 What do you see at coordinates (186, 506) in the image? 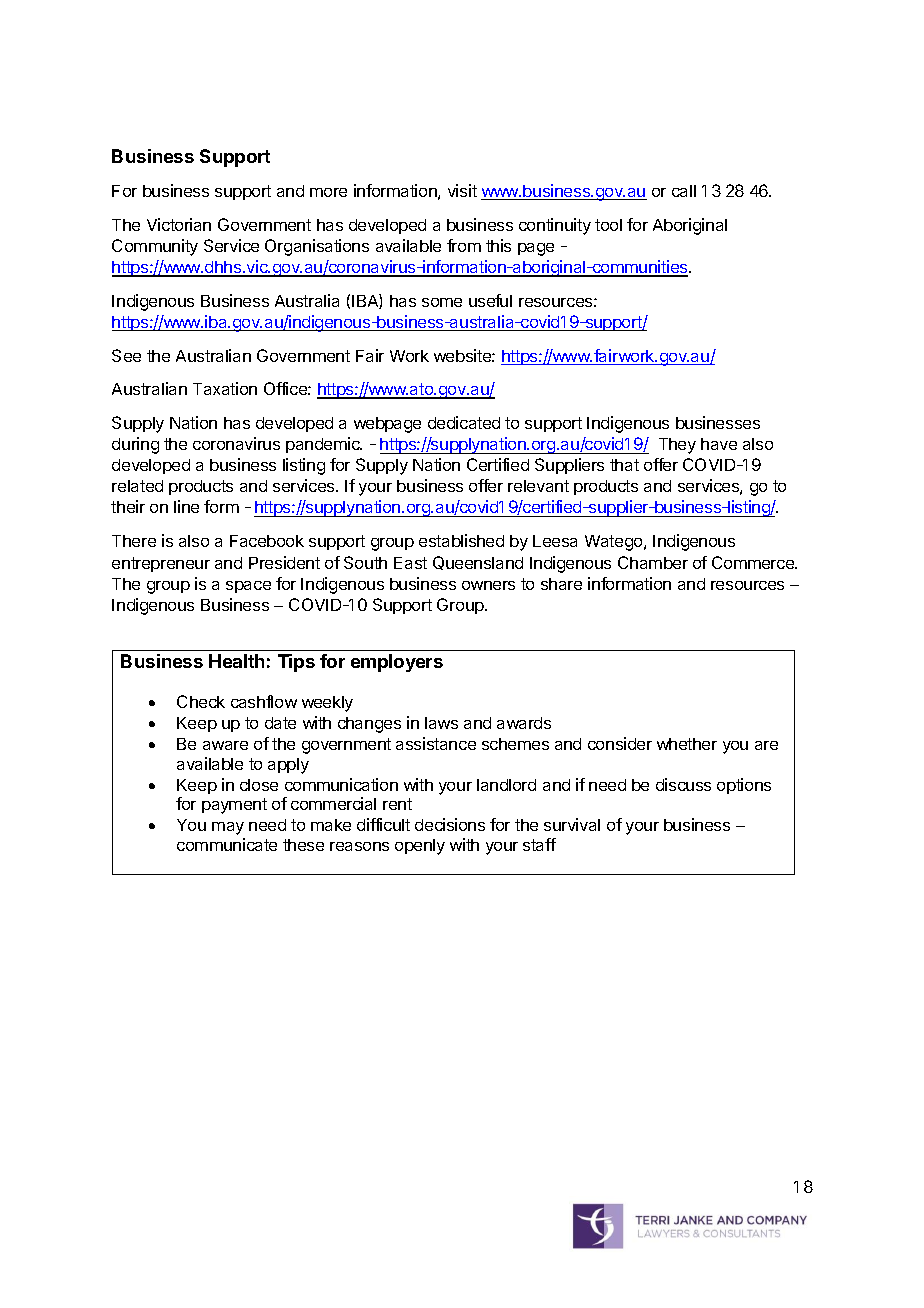
I see `line` at bounding box center [186, 506].
